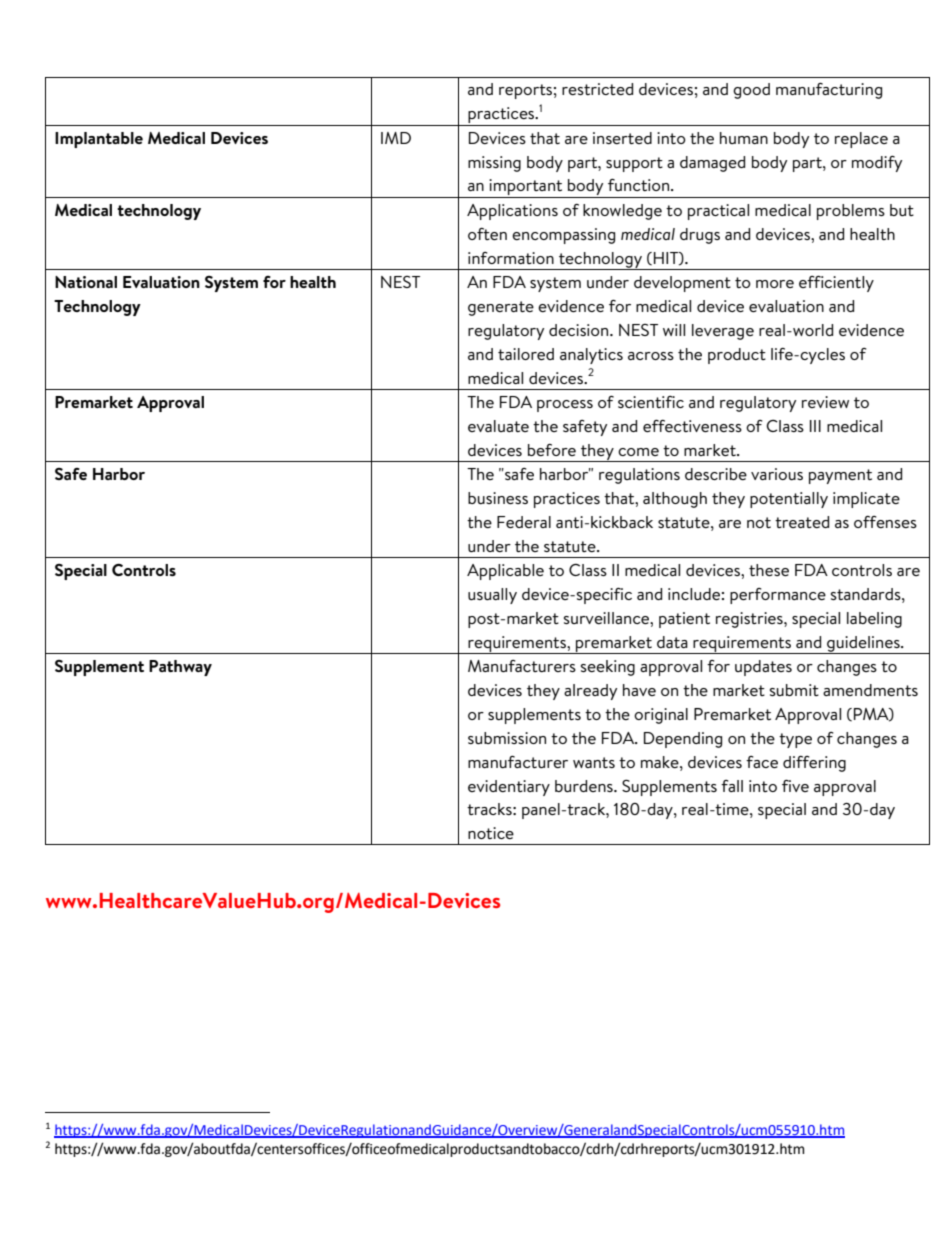 The width and height of the screenshot is (952, 1233). I want to click on information, so click(511, 258).
